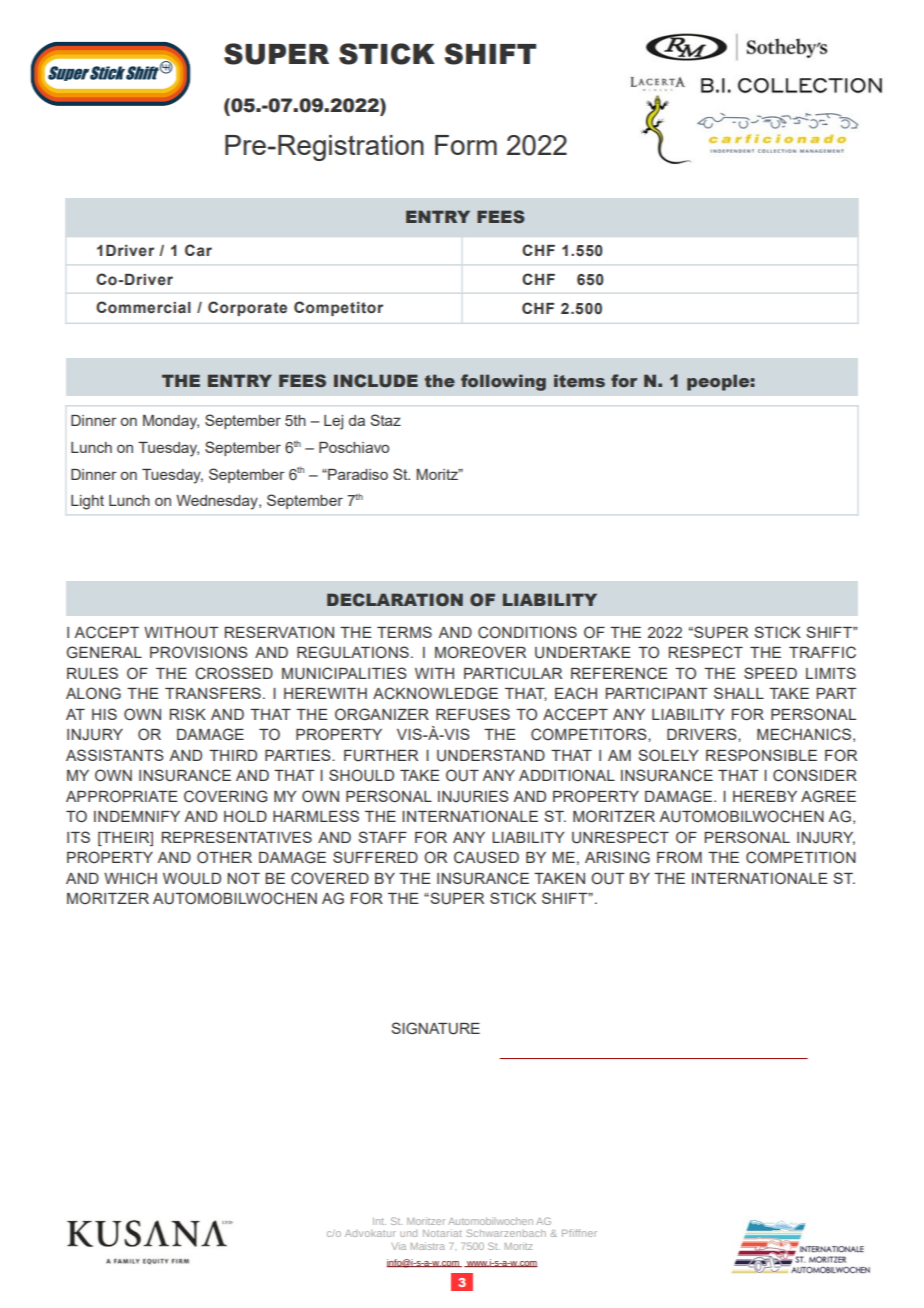  Describe the element at coordinates (198, 250) in the page. I see `Car` at that location.
